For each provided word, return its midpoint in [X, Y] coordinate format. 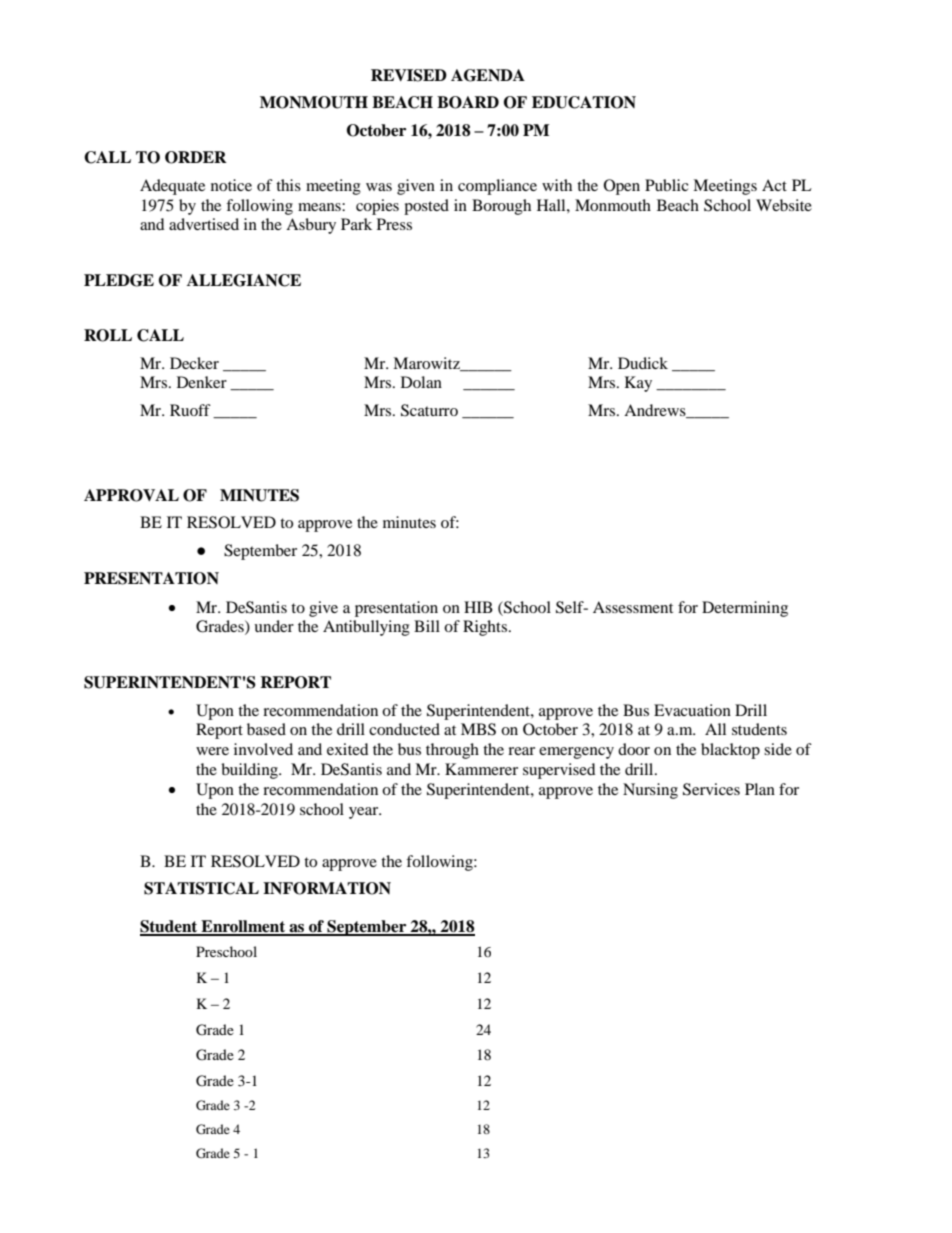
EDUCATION [584, 102]
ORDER [196, 157]
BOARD [468, 102]
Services [711, 789]
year [365, 813]
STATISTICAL [201, 888]
